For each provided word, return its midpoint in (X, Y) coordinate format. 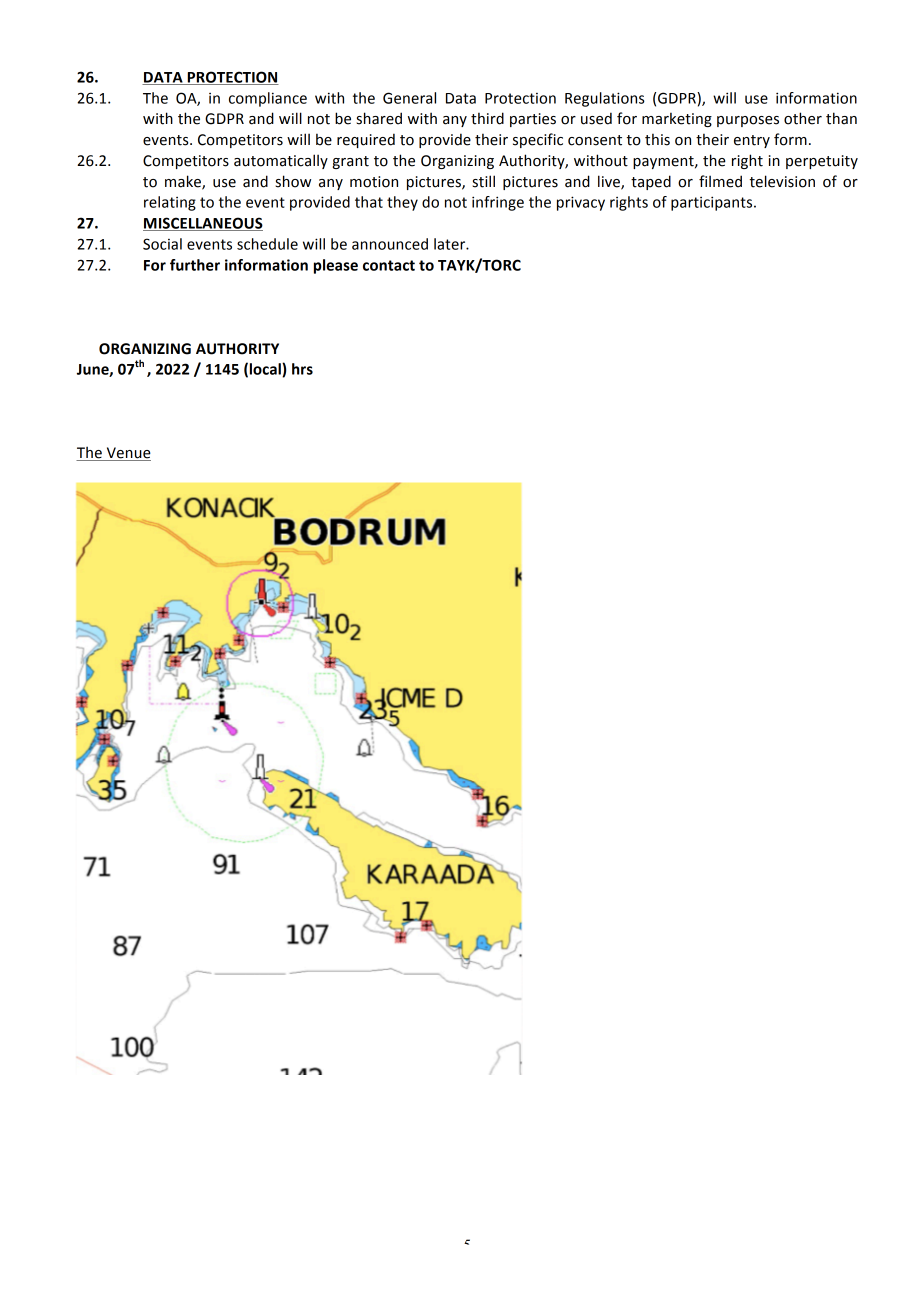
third (487, 118)
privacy (581, 203)
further (195, 265)
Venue (129, 453)
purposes (748, 121)
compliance (268, 99)
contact (389, 265)
